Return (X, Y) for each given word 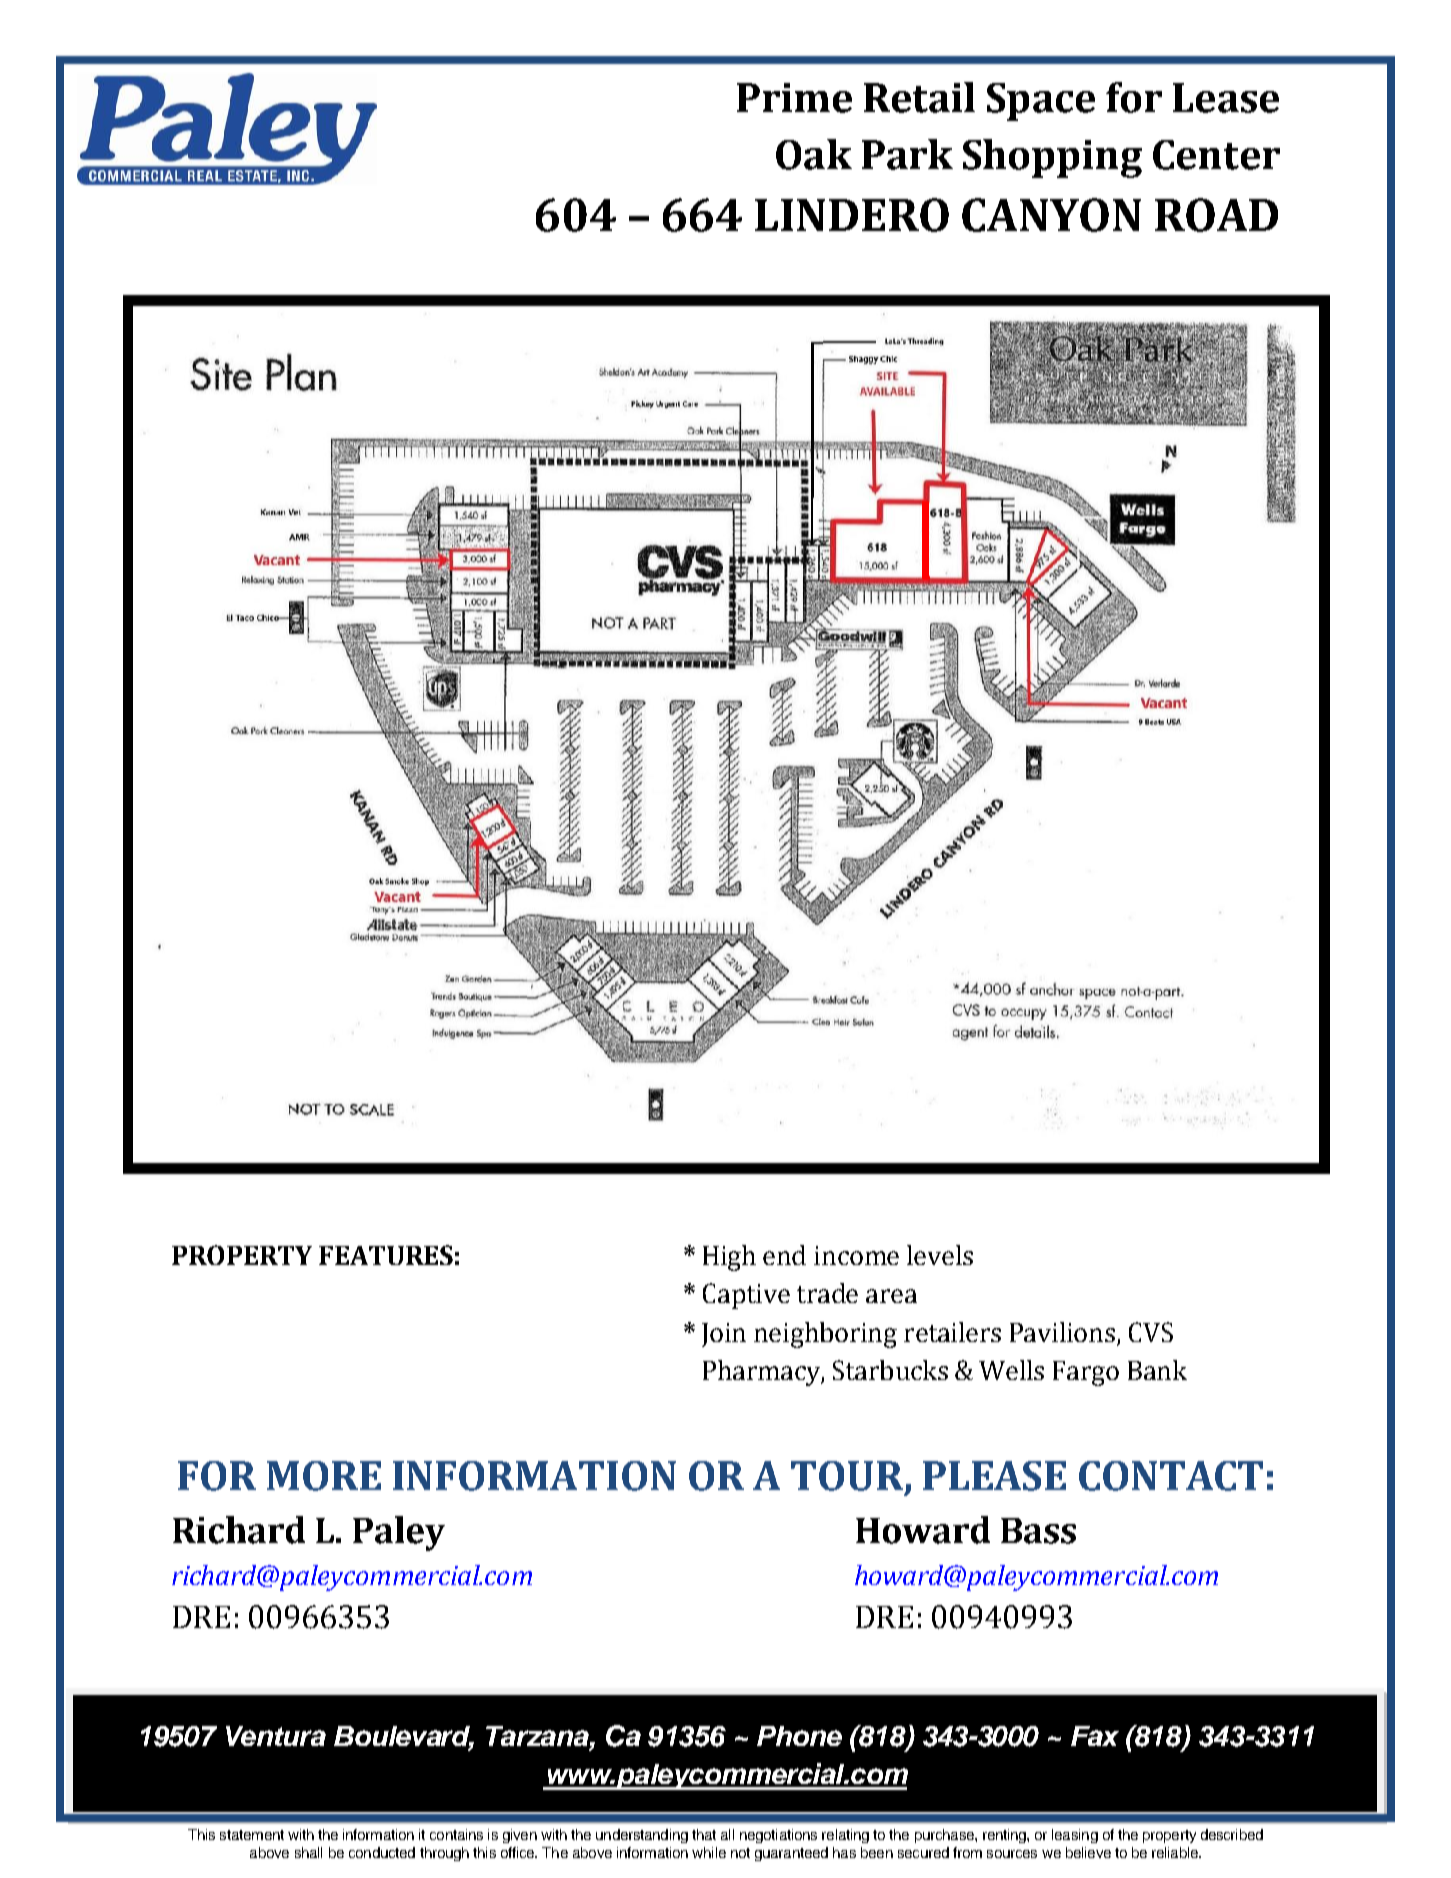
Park (907, 154)
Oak (814, 154)
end (784, 1255)
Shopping (1052, 158)
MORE (324, 1476)
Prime (794, 98)
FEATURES (386, 1255)
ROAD (1216, 215)
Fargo (1086, 1373)
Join (724, 1335)
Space (1041, 102)
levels (940, 1255)
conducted (382, 1852)
